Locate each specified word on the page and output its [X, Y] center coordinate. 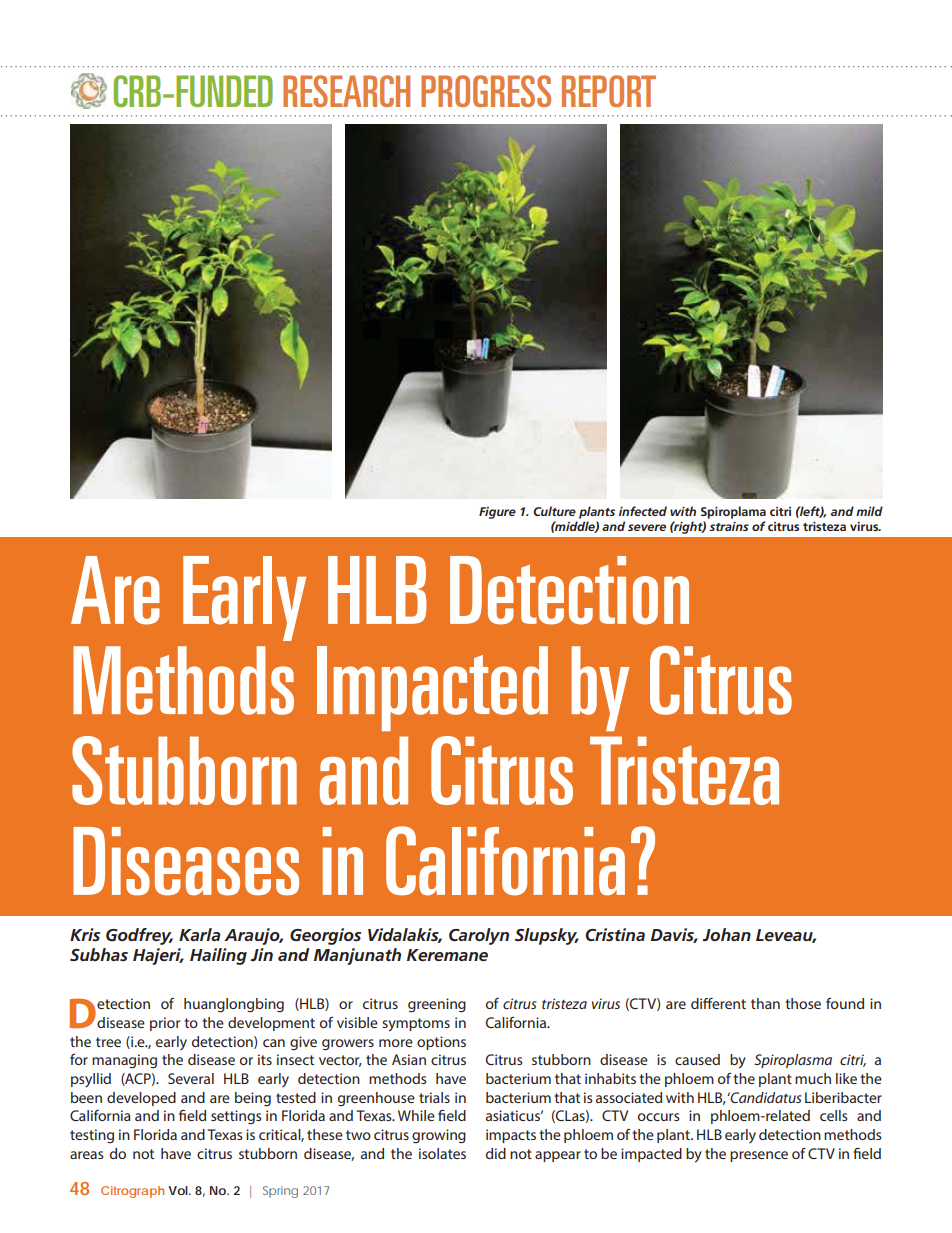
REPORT [609, 91]
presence [759, 1156]
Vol [178, 1190]
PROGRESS [486, 91]
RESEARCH [346, 91]
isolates [442, 1153]
